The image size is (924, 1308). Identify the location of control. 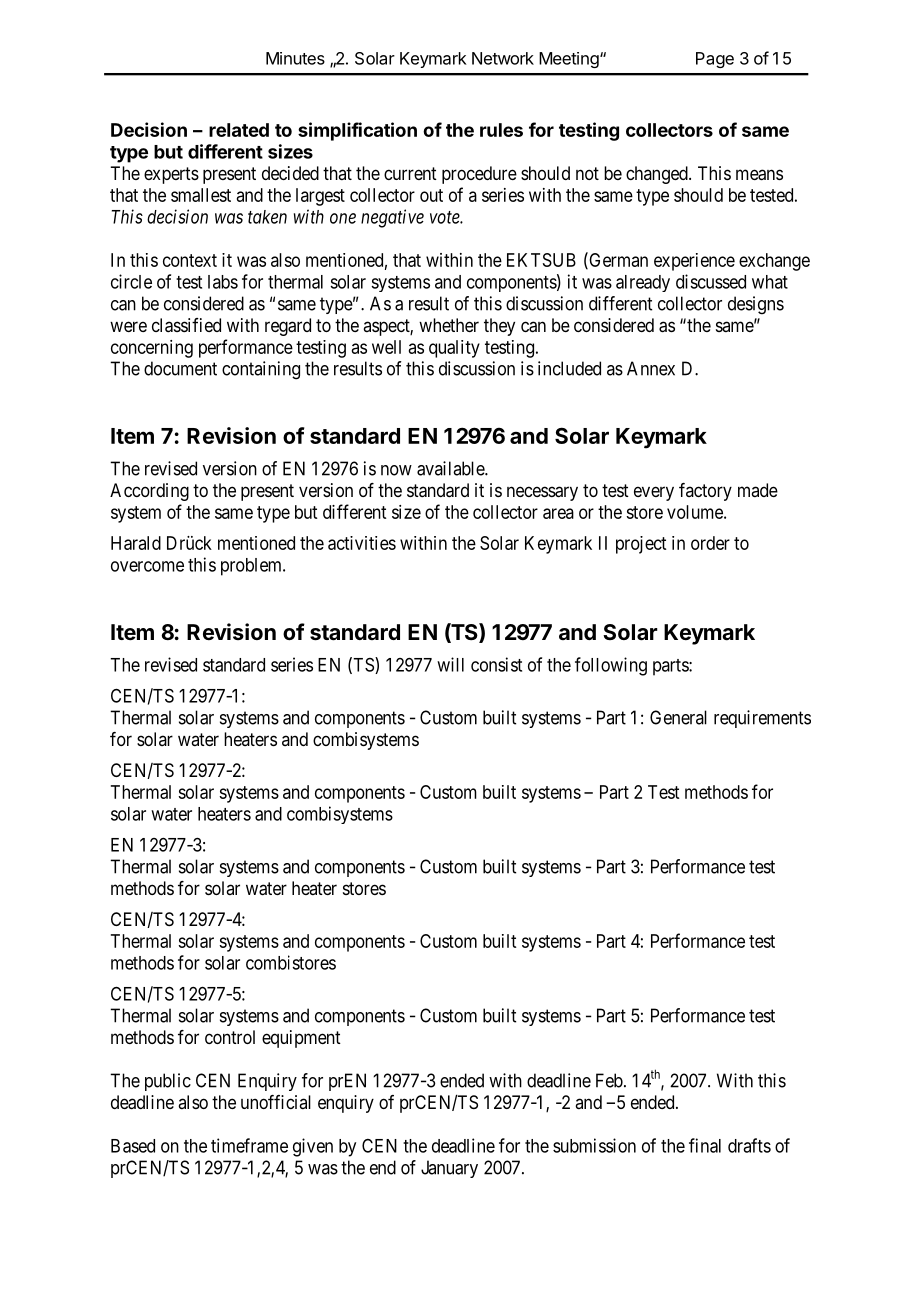
(230, 1037).
